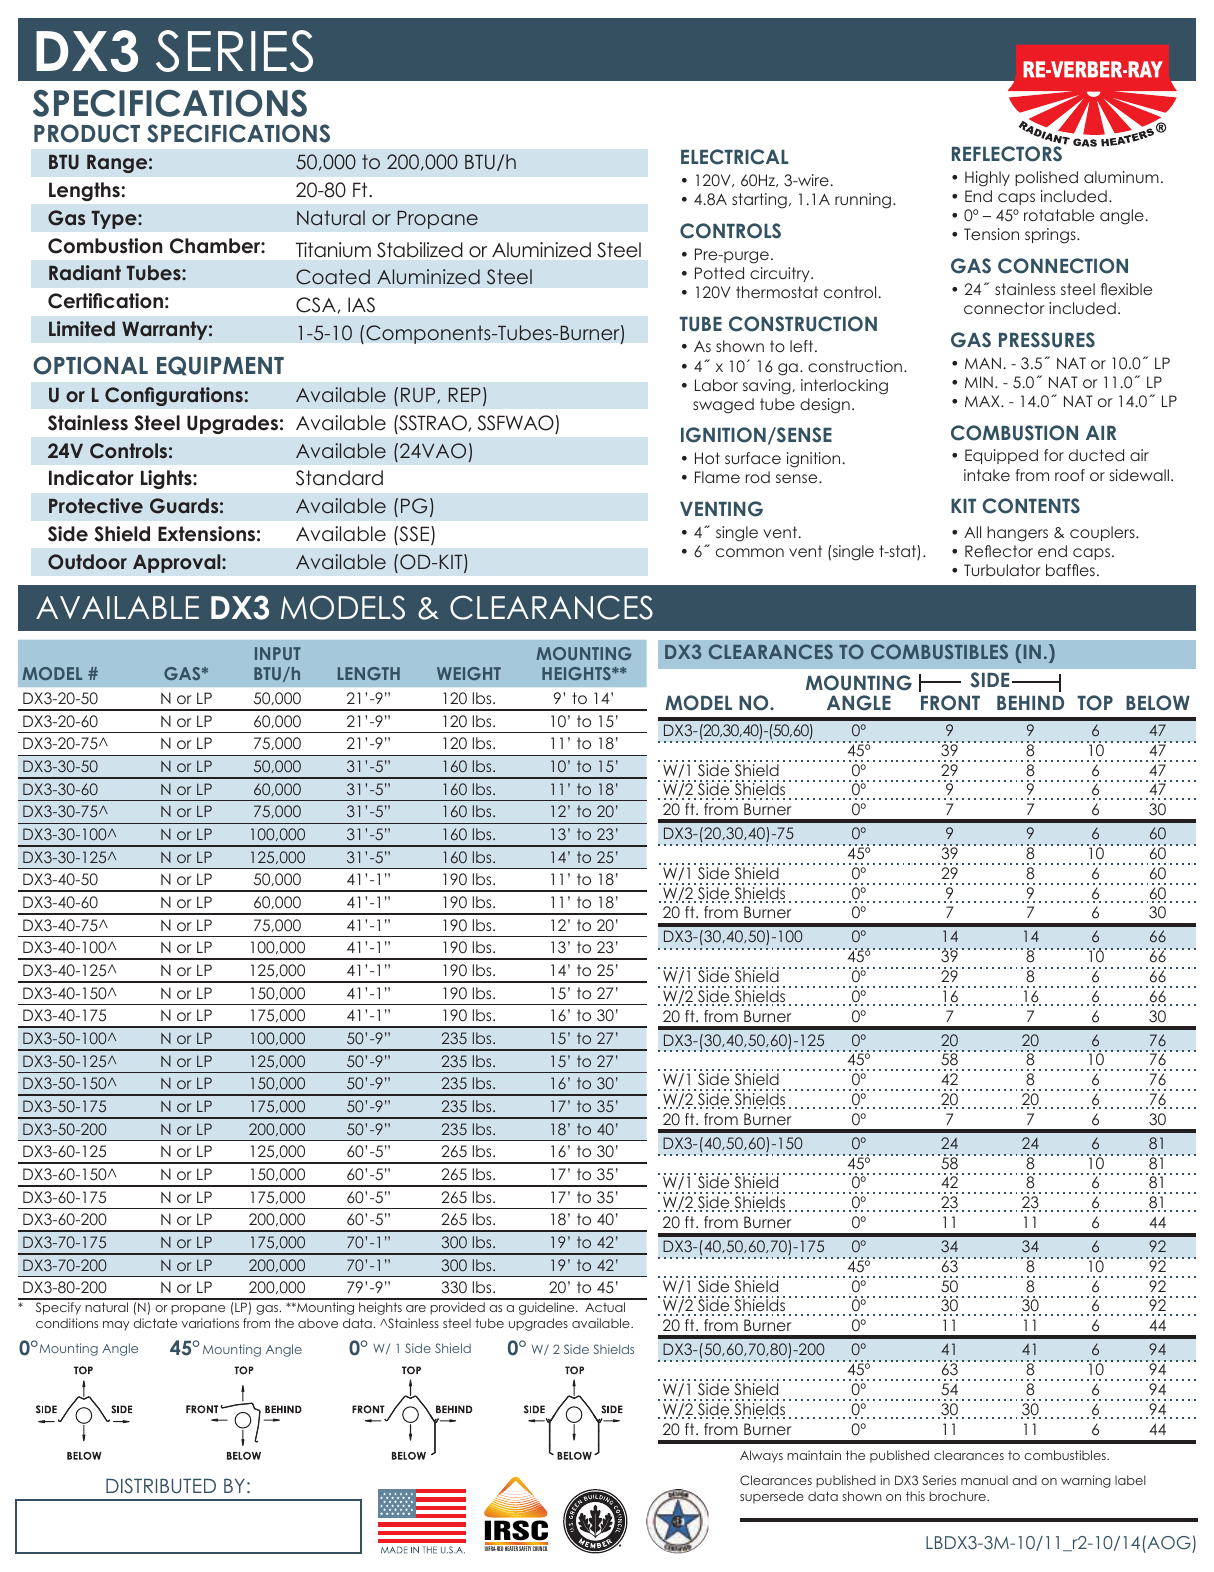 This page has width=1214, height=1572. I want to click on are, so click(416, 1308).
